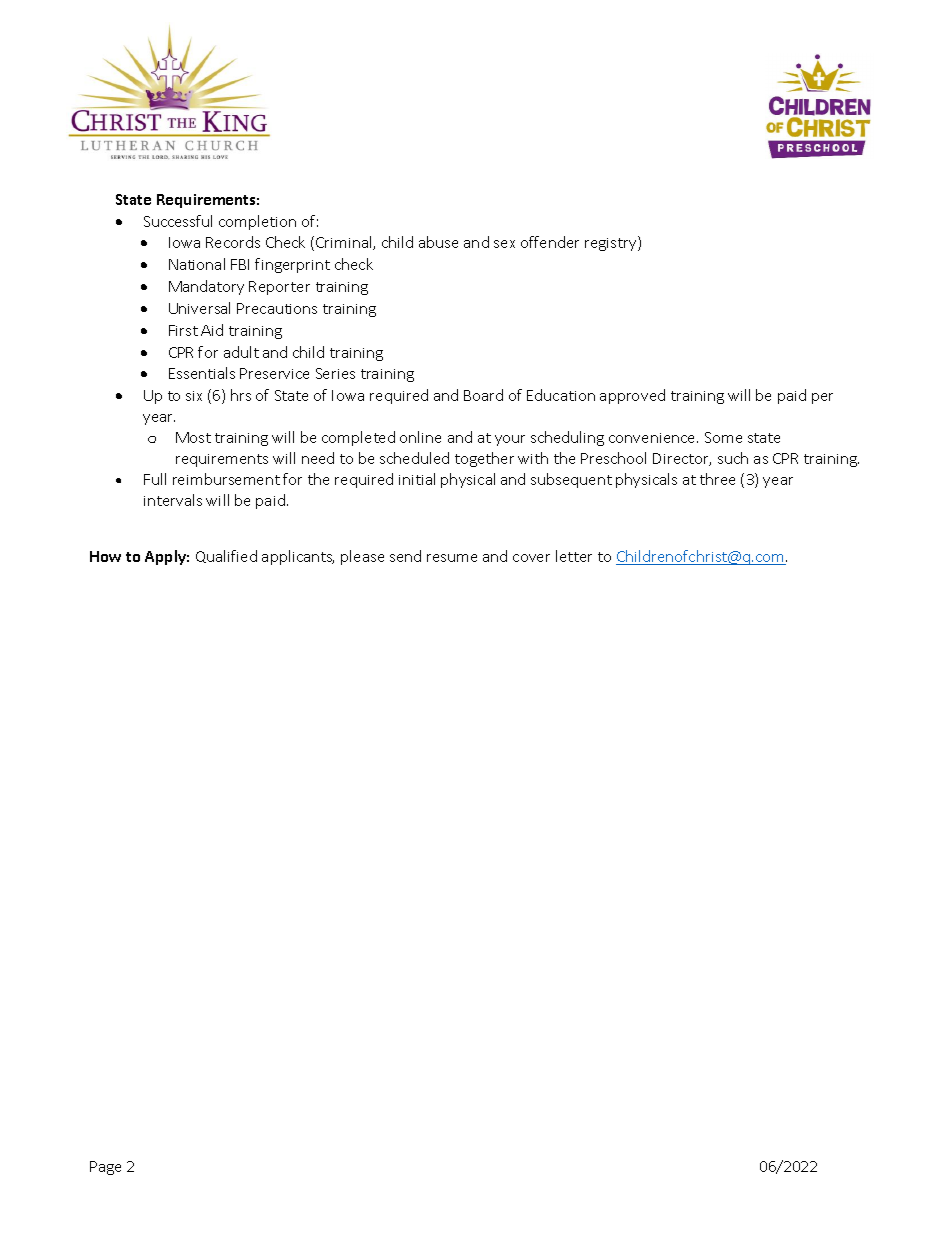  Describe the element at coordinates (226, 556) in the document. I see `Qualified` at that location.
